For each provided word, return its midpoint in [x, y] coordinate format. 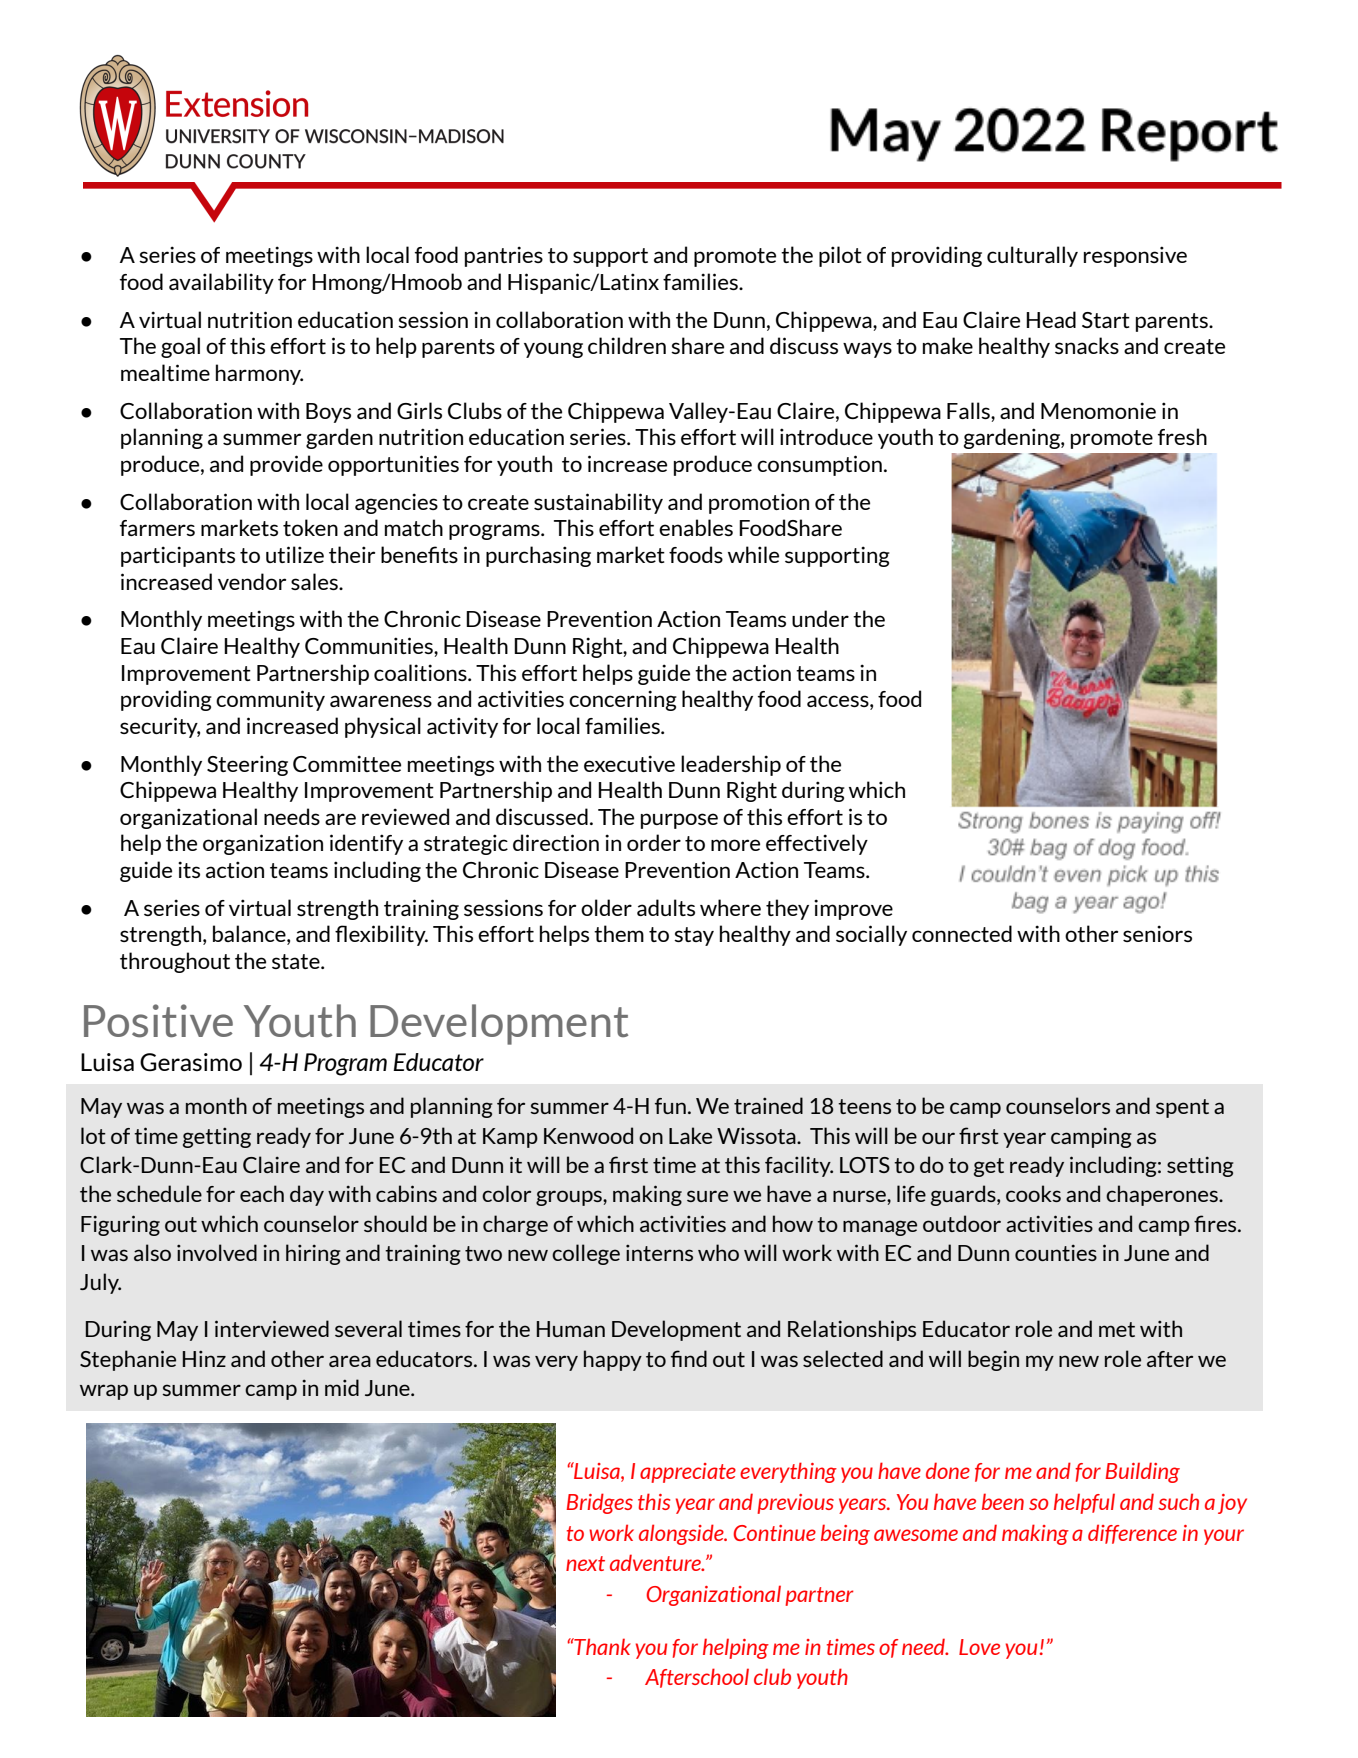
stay [694, 936]
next [585, 1563]
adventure [656, 1562]
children [627, 345]
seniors [1157, 933]
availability [221, 283]
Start [1106, 320]
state [297, 961]
